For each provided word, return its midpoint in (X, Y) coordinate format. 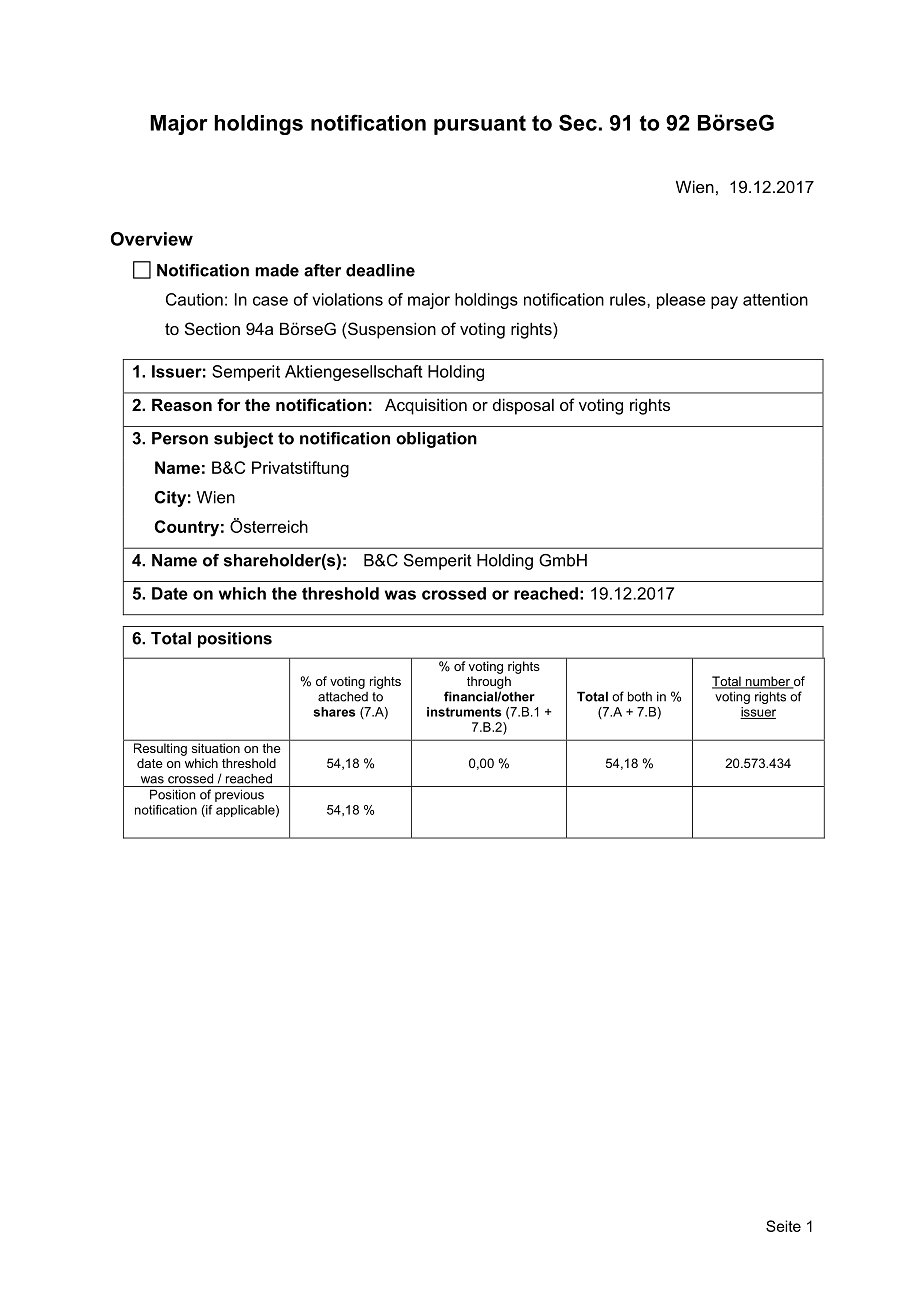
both (640, 696)
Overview (152, 239)
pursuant (480, 125)
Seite (783, 1226)
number (767, 682)
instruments (464, 712)
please (681, 301)
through (489, 682)
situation (216, 748)
